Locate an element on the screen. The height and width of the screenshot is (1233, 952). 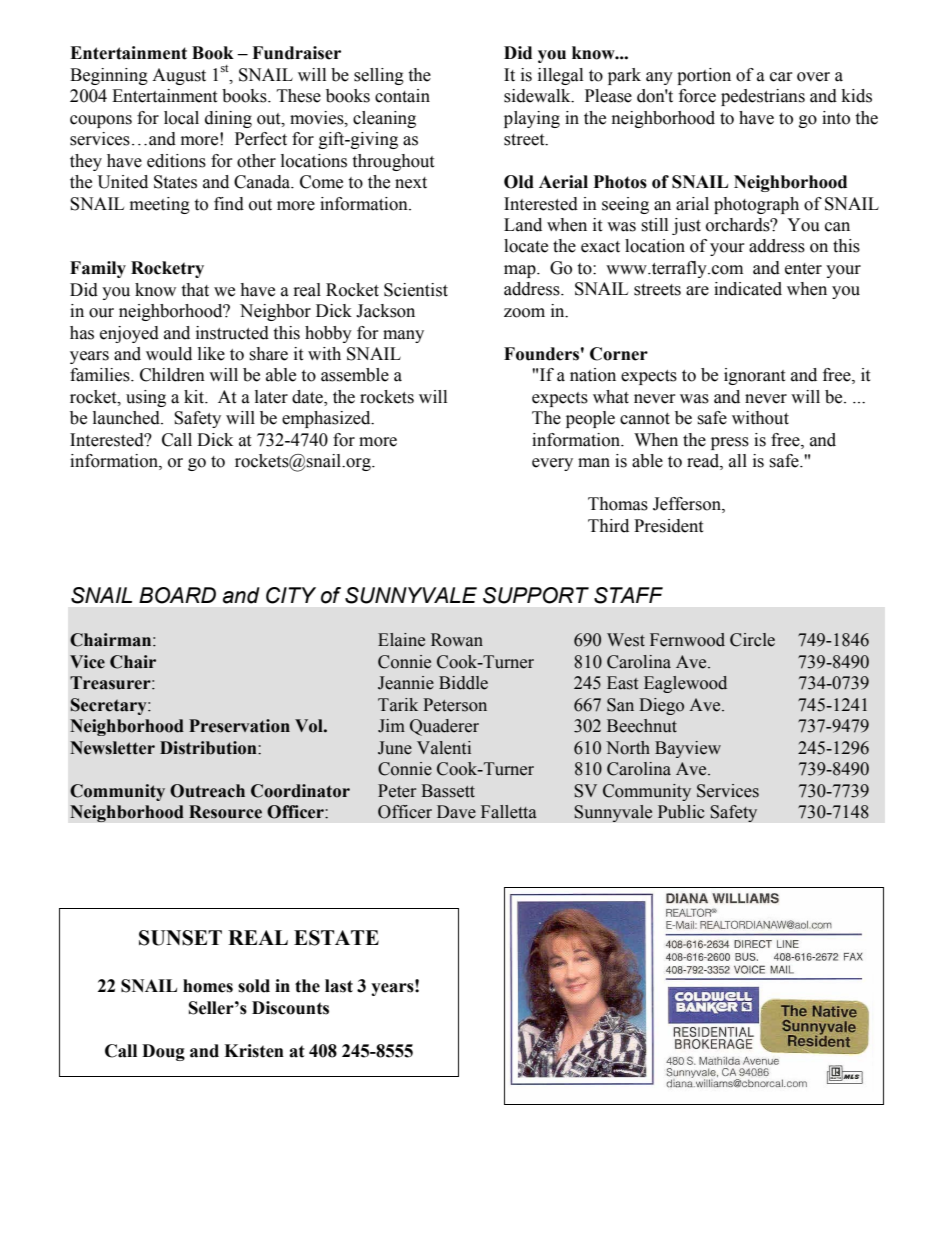
contain is located at coordinates (402, 96).
